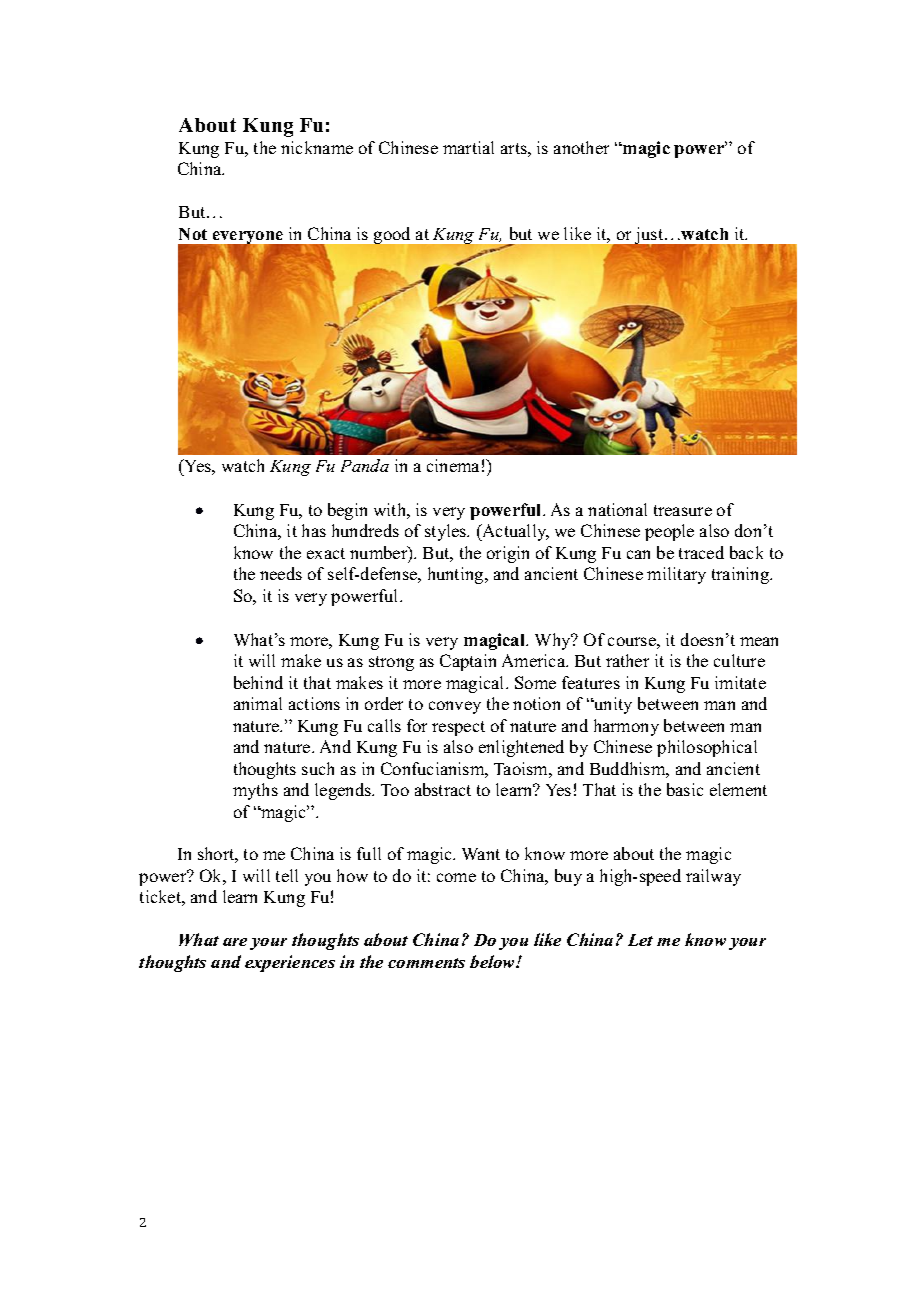  What do you see at coordinates (508, 554) in the screenshot?
I see `origin` at bounding box center [508, 554].
